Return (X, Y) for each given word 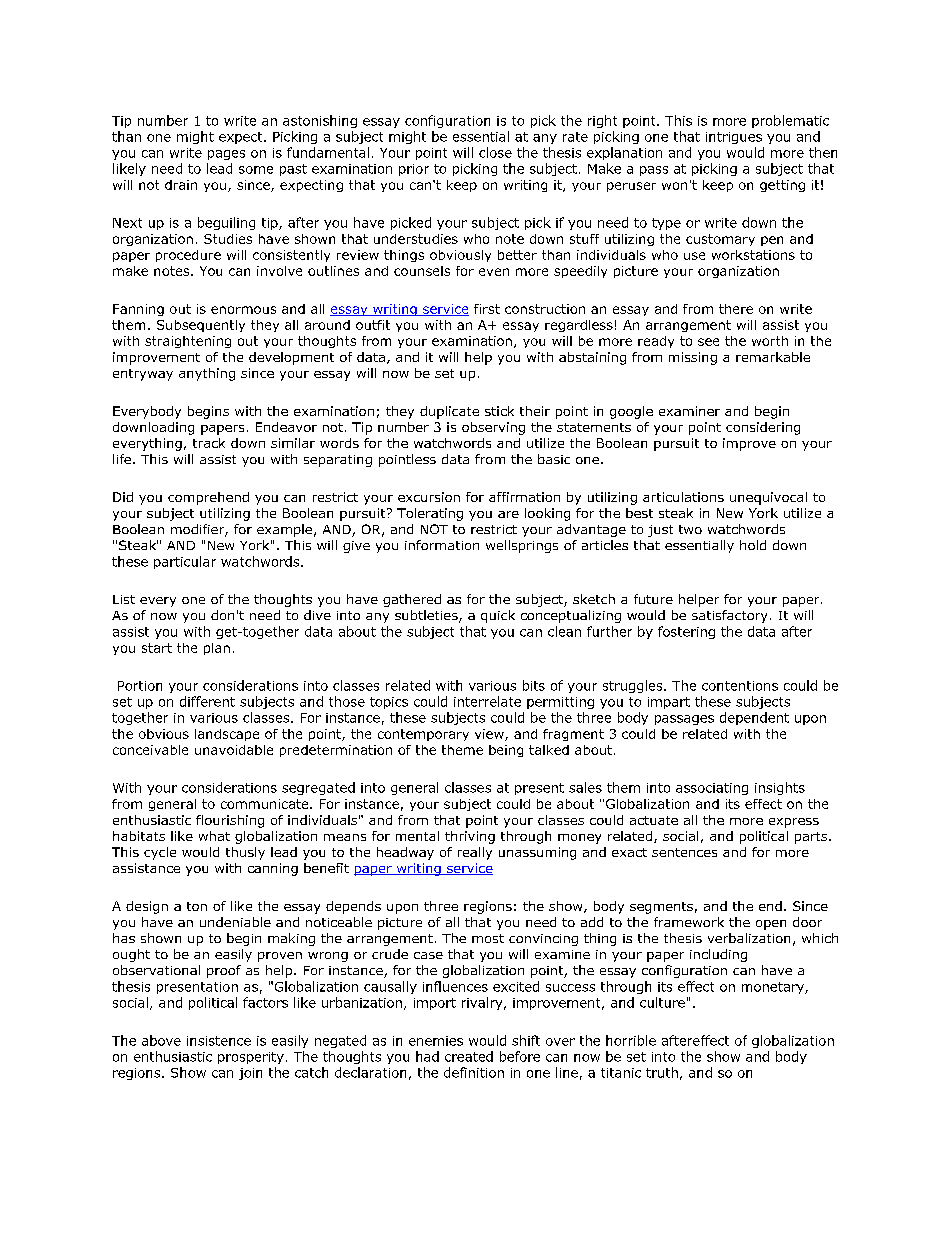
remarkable (773, 357)
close (495, 152)
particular (185, 562)
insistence (219, 1041)
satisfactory (729, 616)
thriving (470, 837)
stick (499, 411)
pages (226, 155)
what (214, 836)
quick (498, 616)
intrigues (734, 138)
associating (712, 789)
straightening (188, 342)
